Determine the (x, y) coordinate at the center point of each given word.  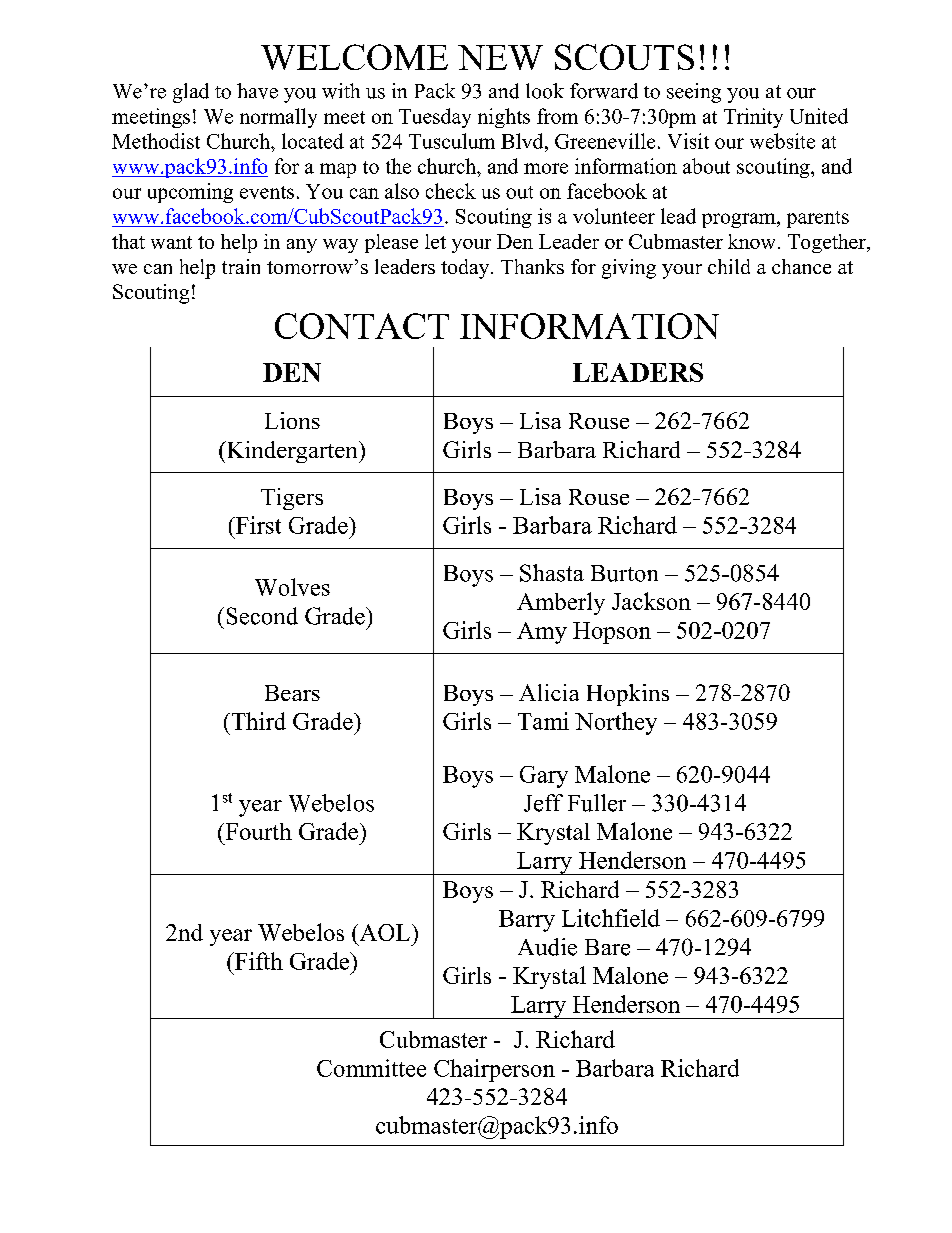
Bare (607, 947)
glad (191, 93)
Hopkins (628, 695)
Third (257, 721)
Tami (543, 721)
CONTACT (362, 326)
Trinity (753, 118)
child (729, 266)
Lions (292, 420)
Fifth (257, 961)
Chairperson (494, 1070)
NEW (500, 57)
